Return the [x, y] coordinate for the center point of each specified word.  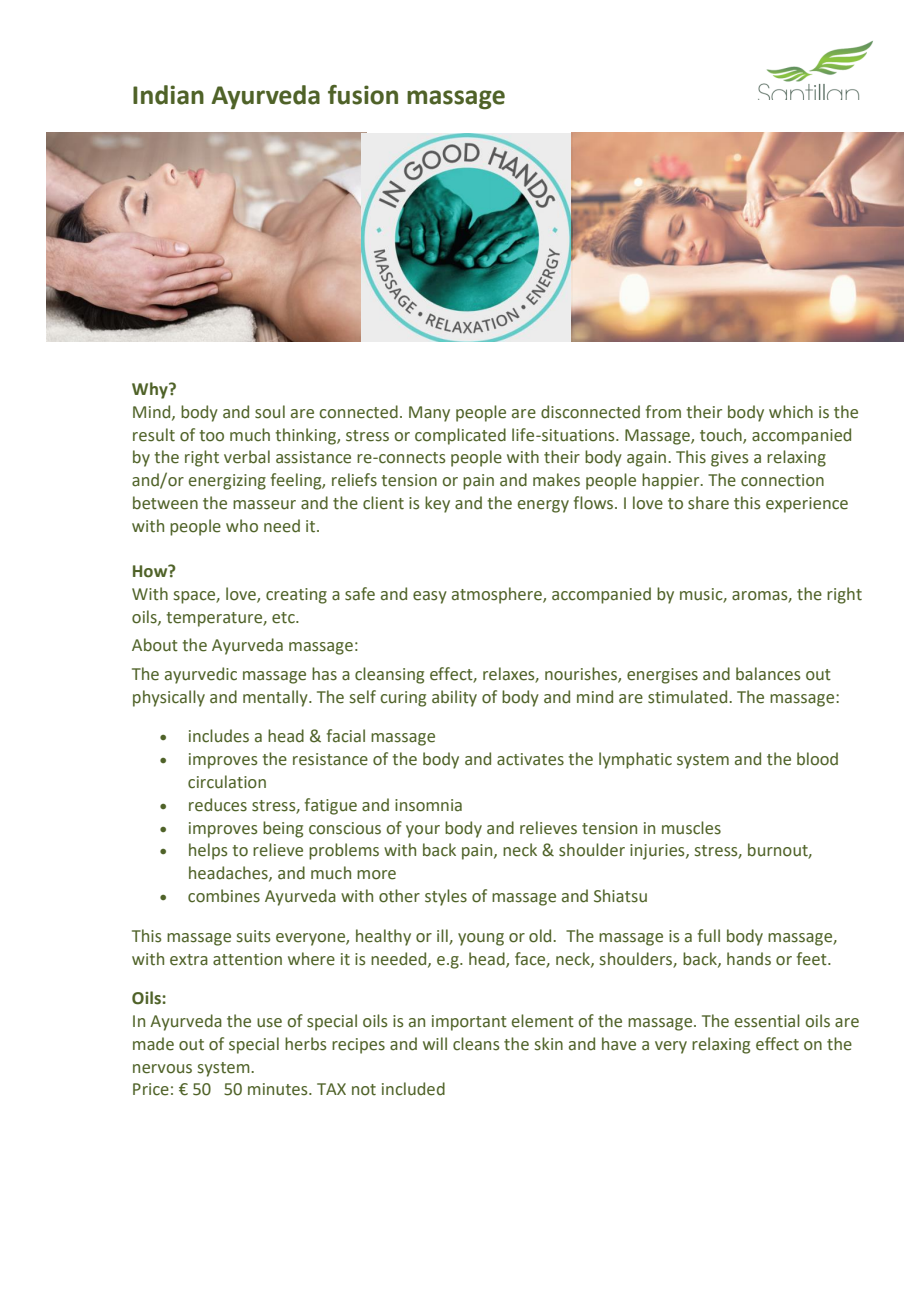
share [708, 503]
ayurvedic [201, 675]
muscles [691, 828]
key [437, 504]
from [663, 412]
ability [454, 698]
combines [224, 896]
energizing [227, 482]
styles [446, 897]
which [791, 412]
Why [151, 390]
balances [768, 674]
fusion [363, 95]
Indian [168, 95]
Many [429, 414]
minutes [279, 1089]
